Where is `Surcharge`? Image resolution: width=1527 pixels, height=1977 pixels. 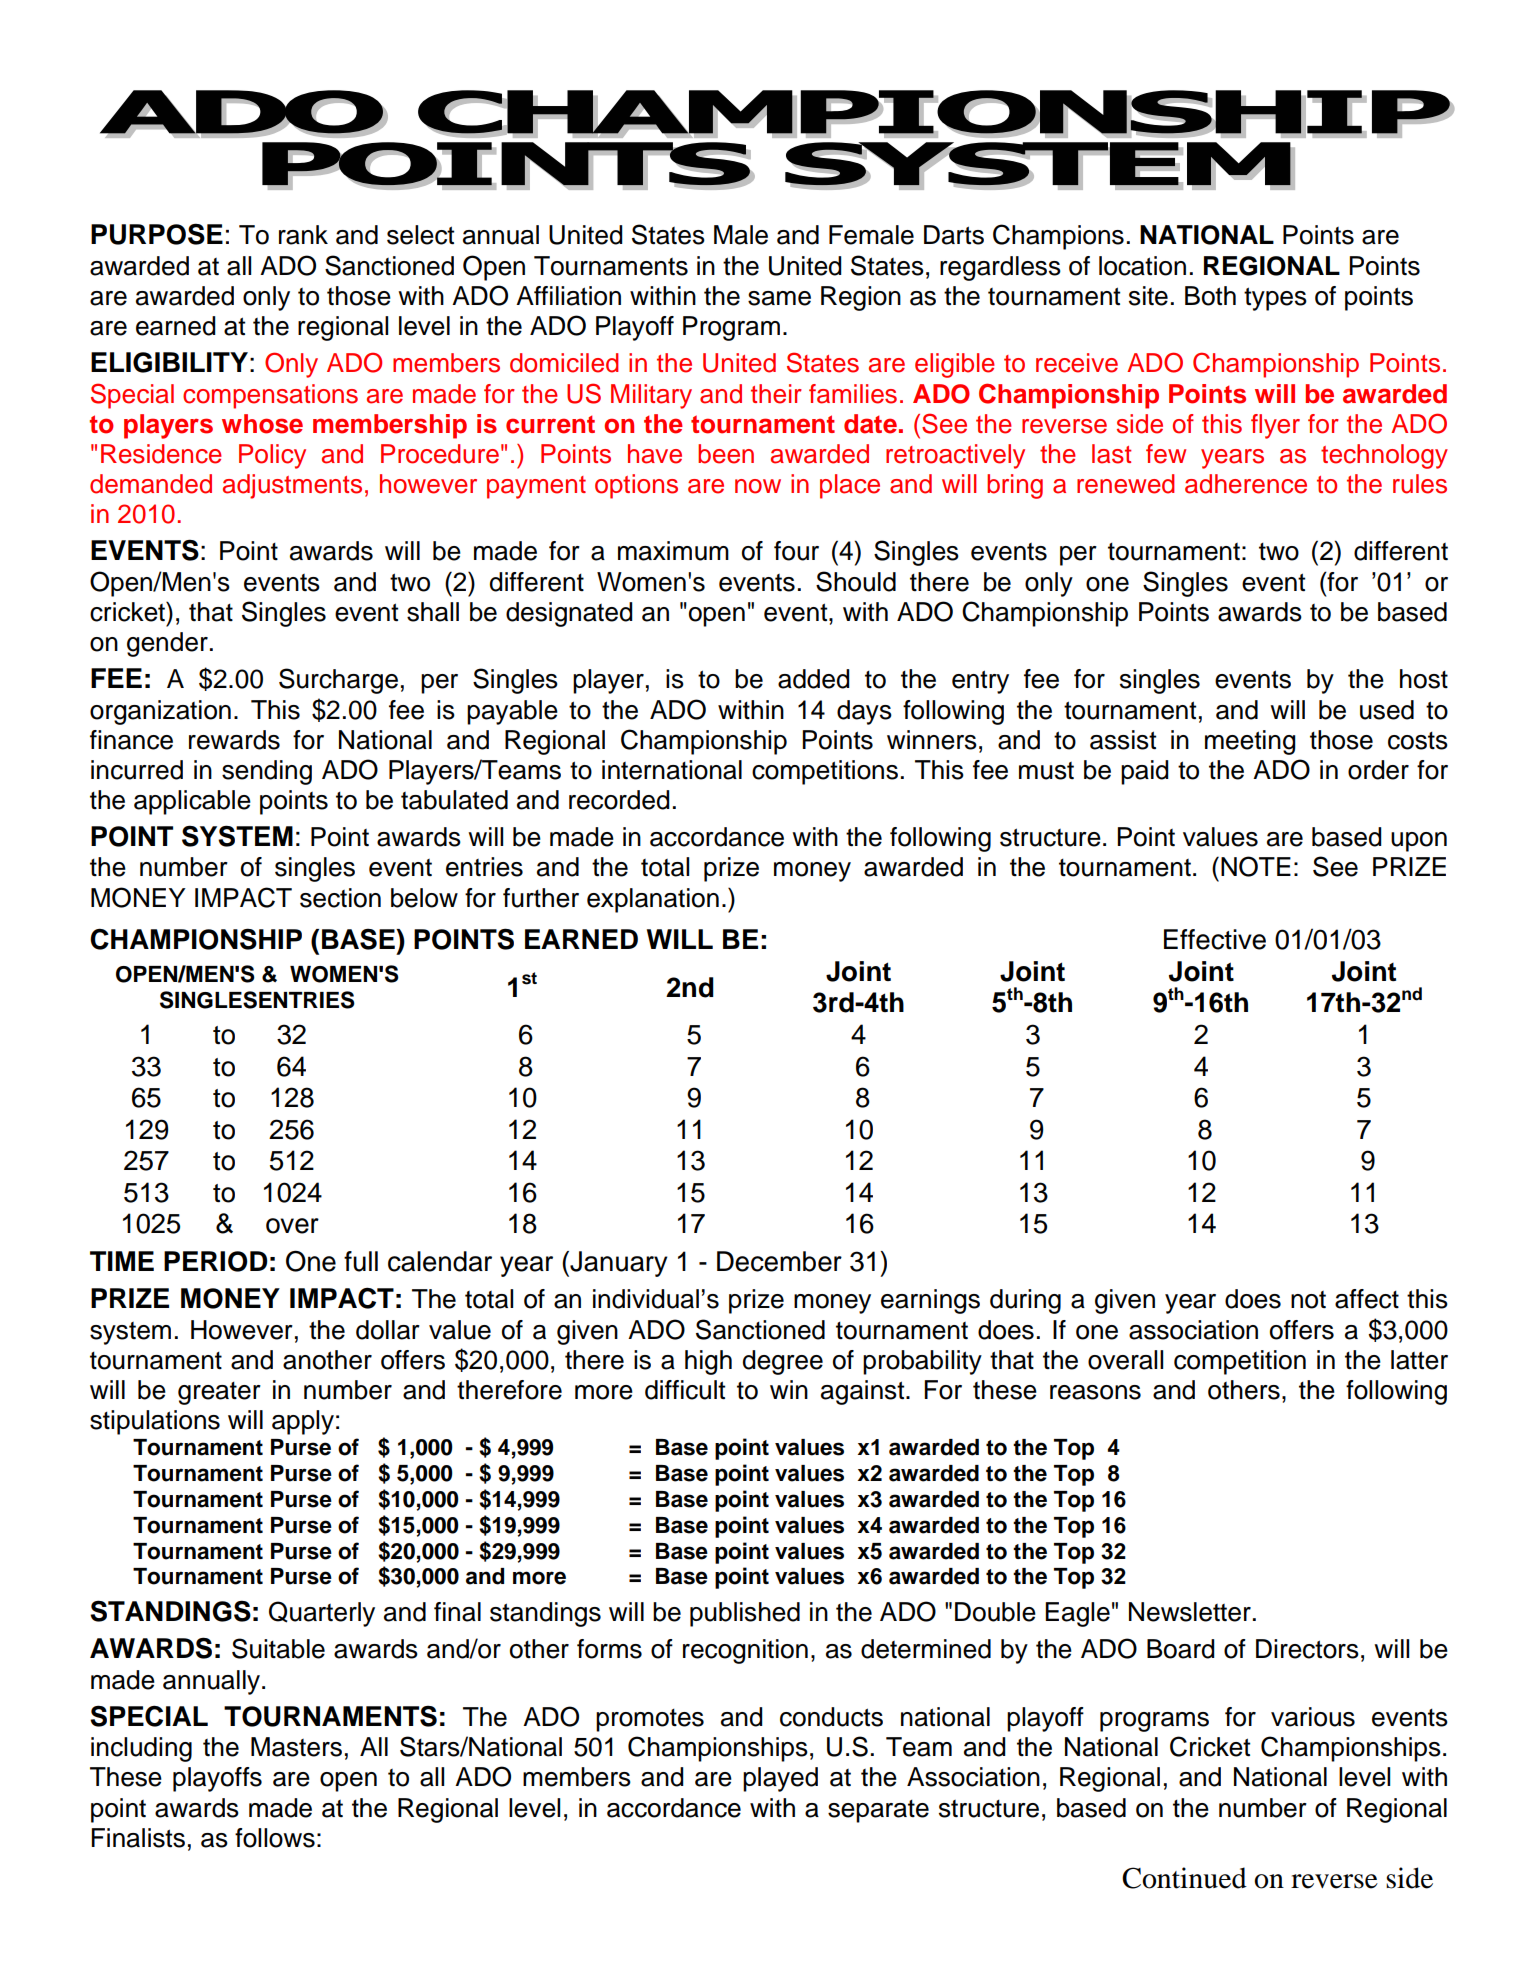
Surcharge is located at coordinates (338, 681).
